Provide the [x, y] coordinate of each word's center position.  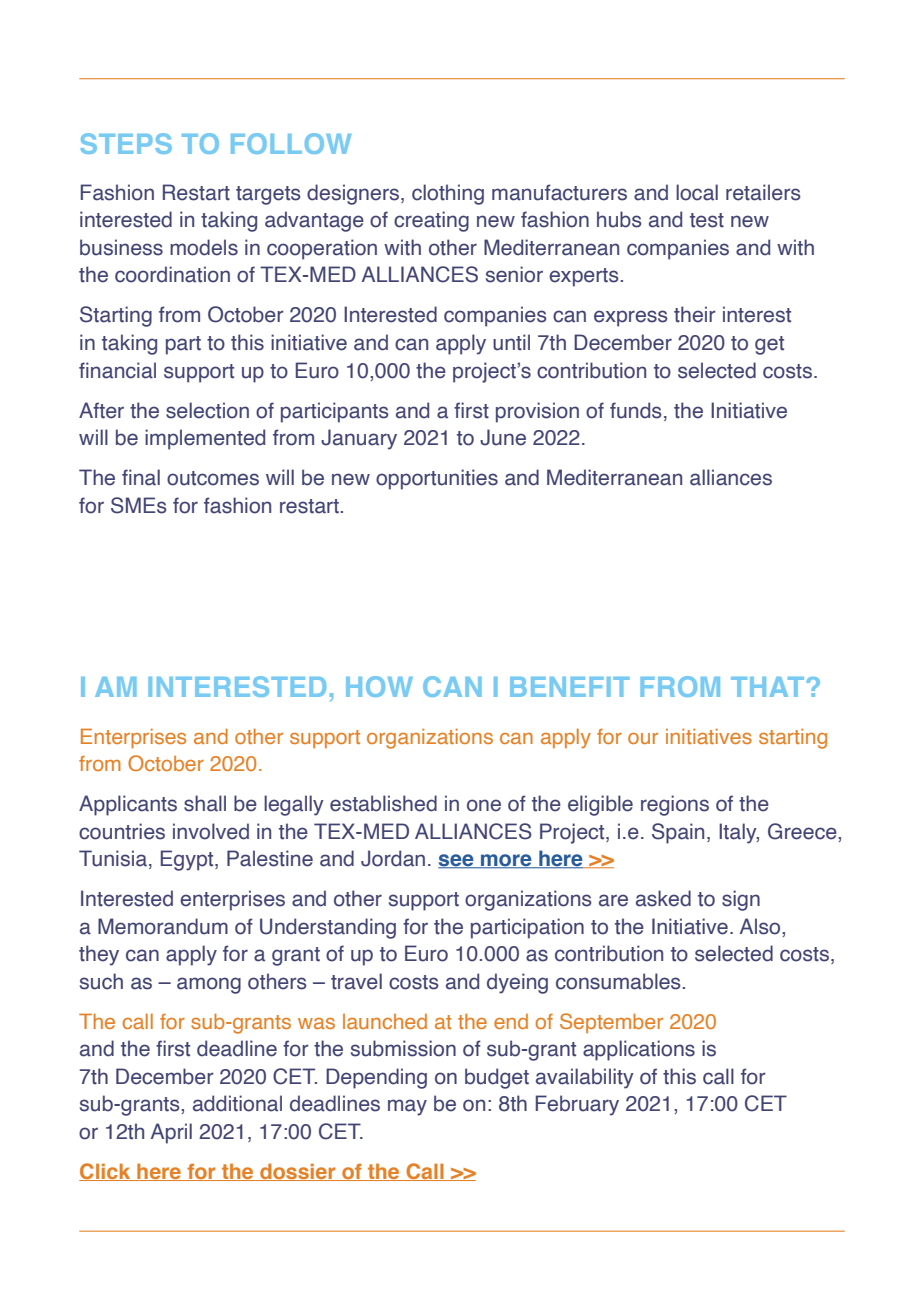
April [171, 1133]
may [407, 1107]
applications [639, 1050]
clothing [448, 194]
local [697, 192]
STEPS [126, 143]
